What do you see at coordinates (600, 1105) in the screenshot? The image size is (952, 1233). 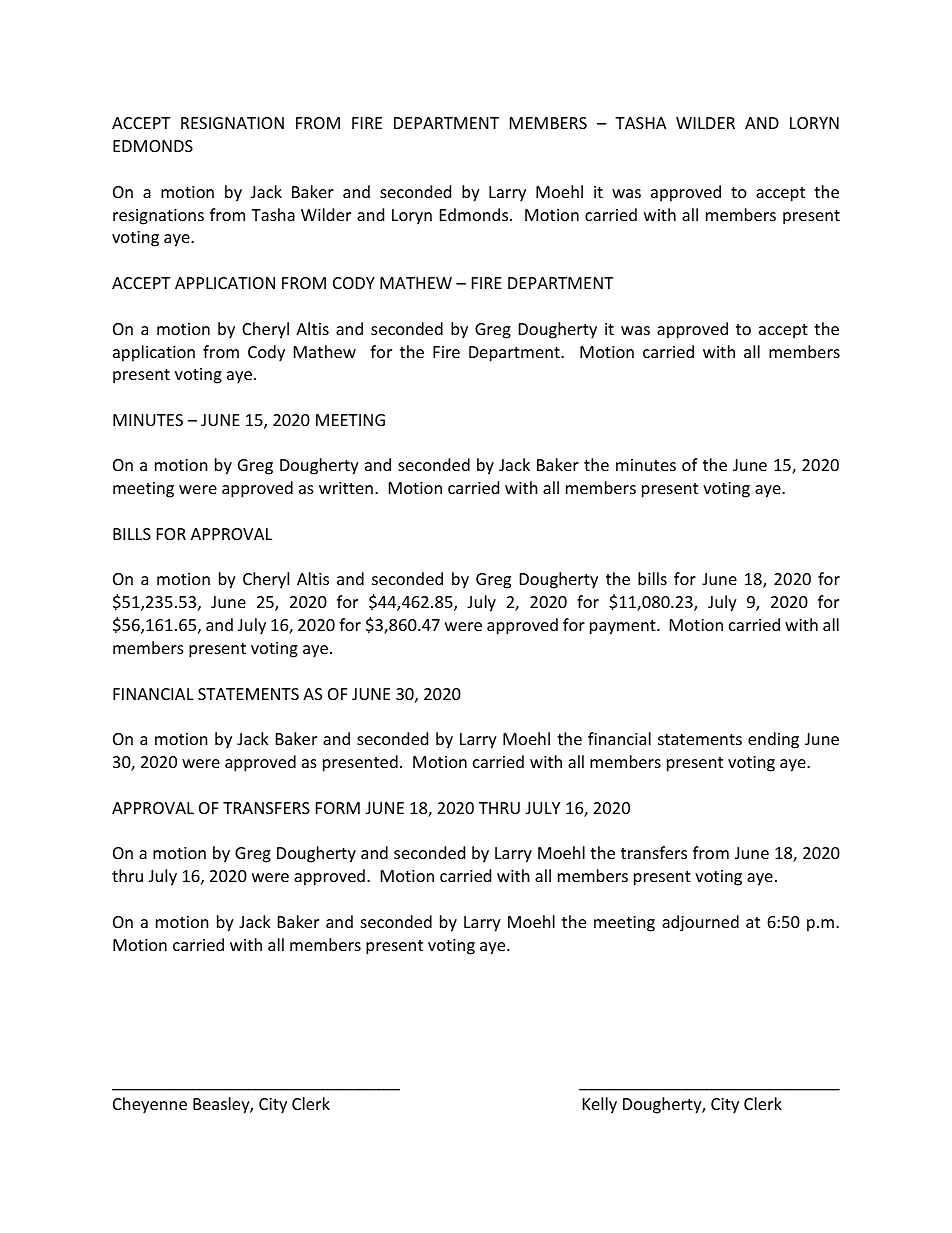 I see `Kelly` at bounding box center [600, 1105].
